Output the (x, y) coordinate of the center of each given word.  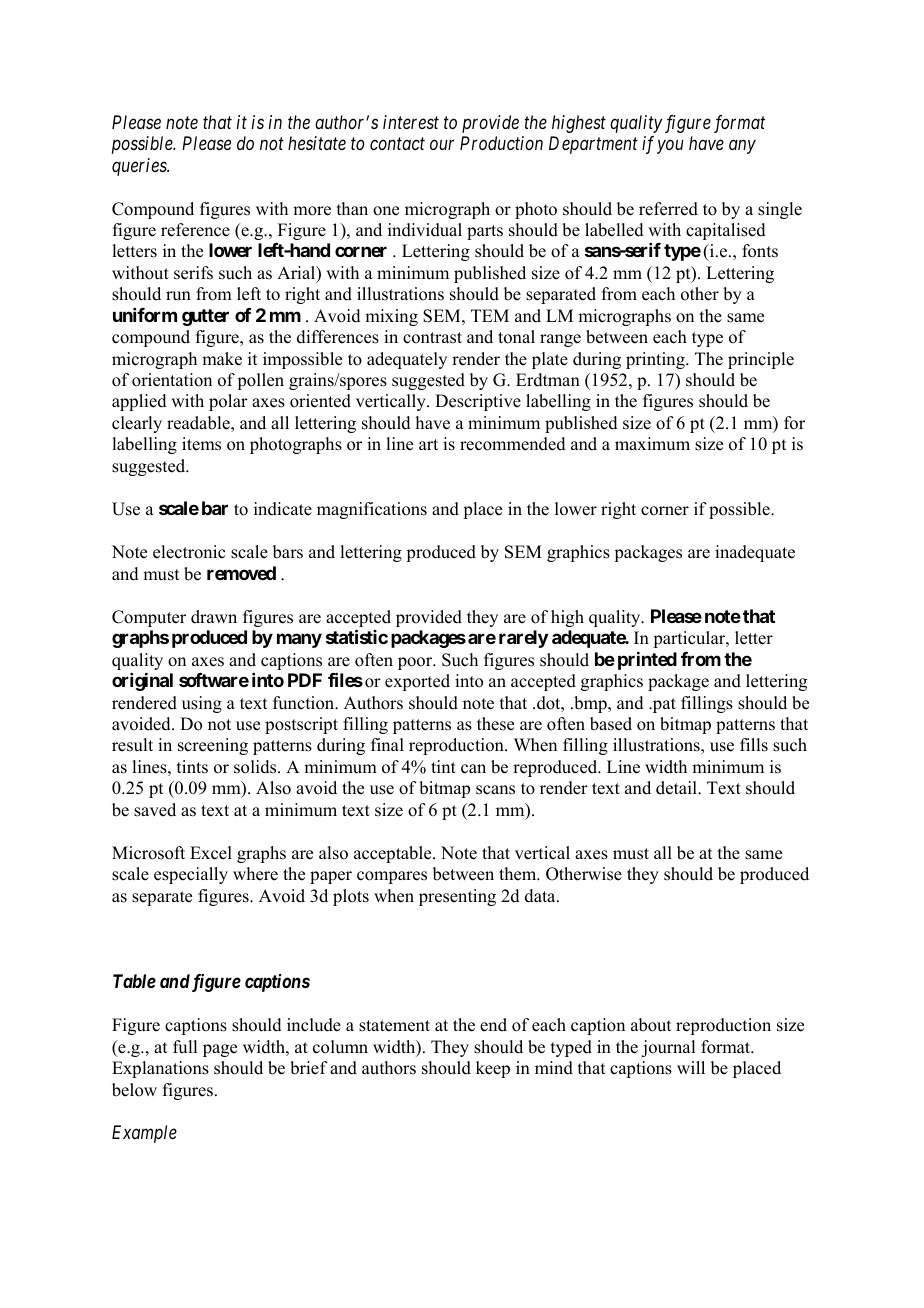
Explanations (160, 1069)
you (670, 147)
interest (411, 122)
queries (140, 167)
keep (493, 1069)
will (691, 1067)
